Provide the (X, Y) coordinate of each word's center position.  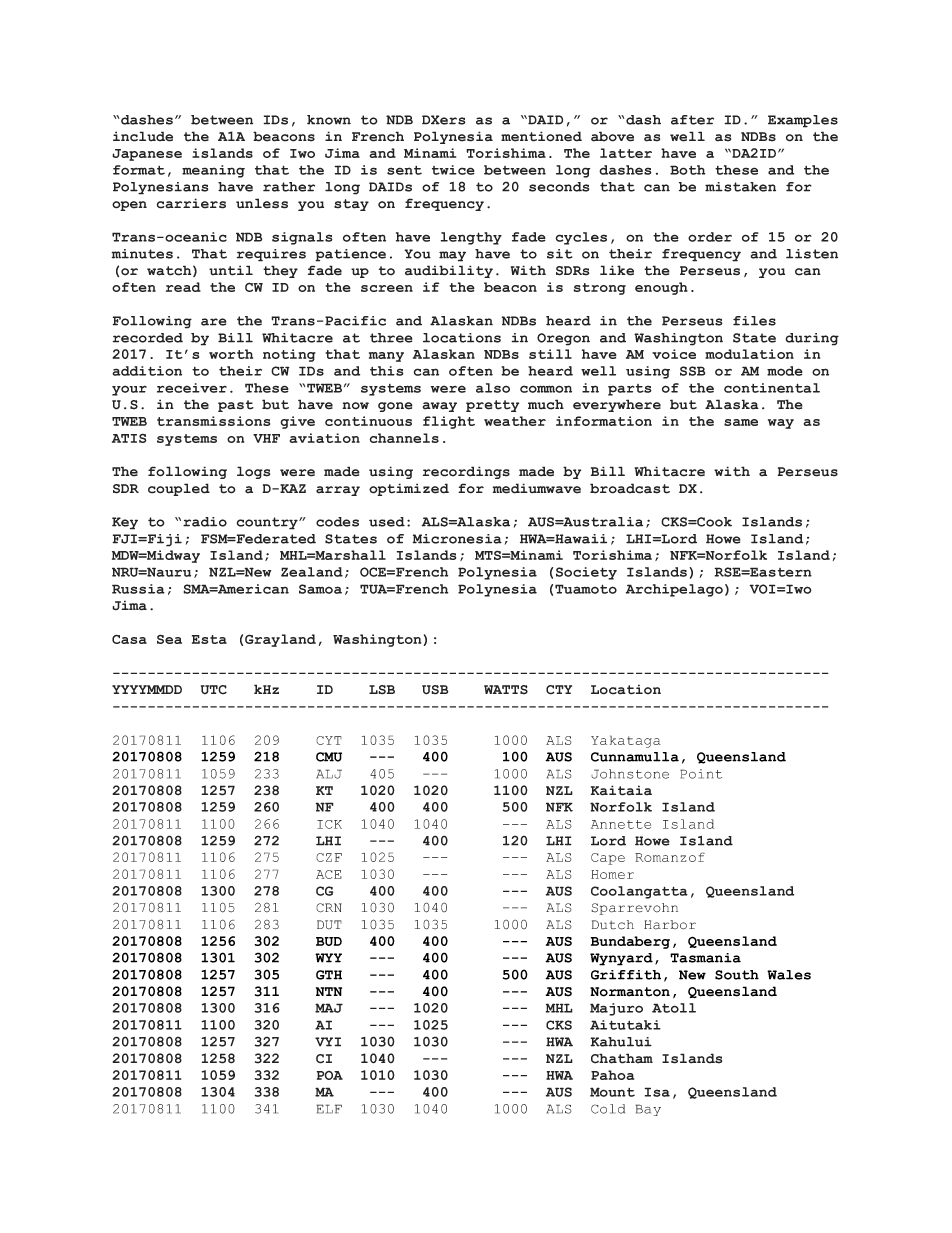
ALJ (329, 774)
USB (435, 690)
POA (330, 1075)
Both (687, 170)
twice (453, 170)
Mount (612, 1092)
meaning (213, 171)
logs (253, 472)
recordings (466, 472)
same (741, 422)
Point (701, 774)
